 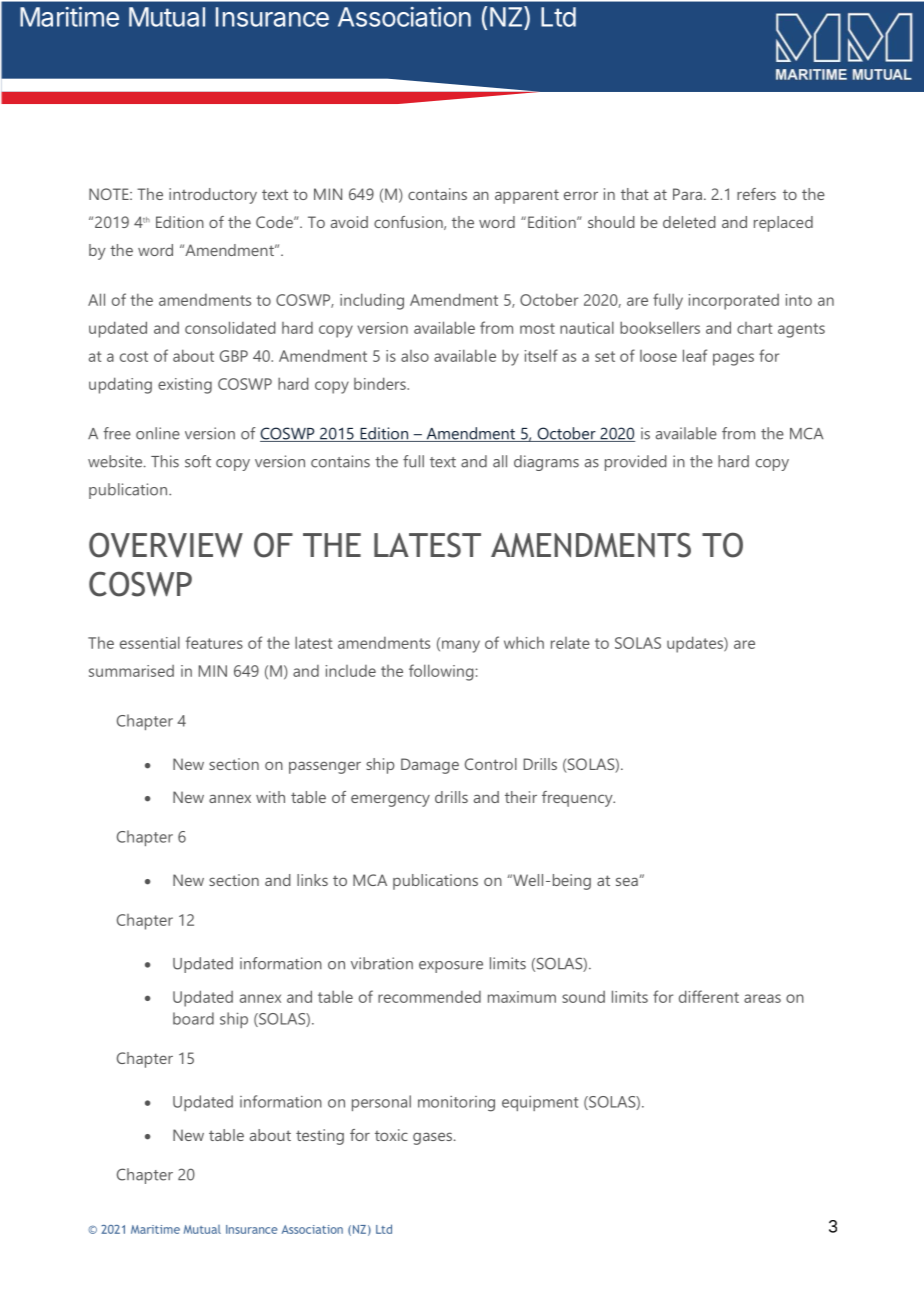 What do you see at coordinates (689, 222) in the image?
I see `deleted` at bounding box center [689, 222].
